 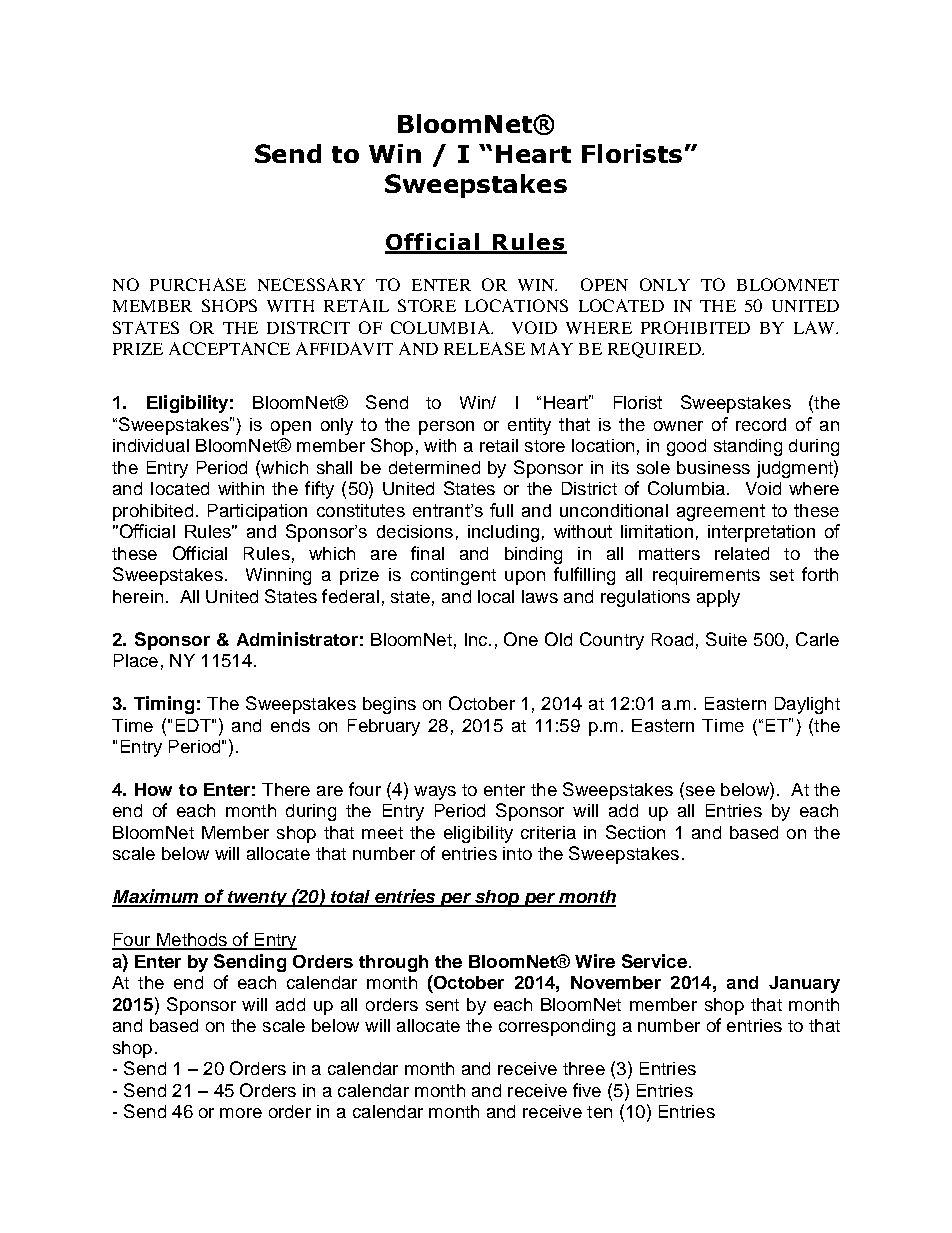 I want to click on contingent, so click(x=453, y=576).
